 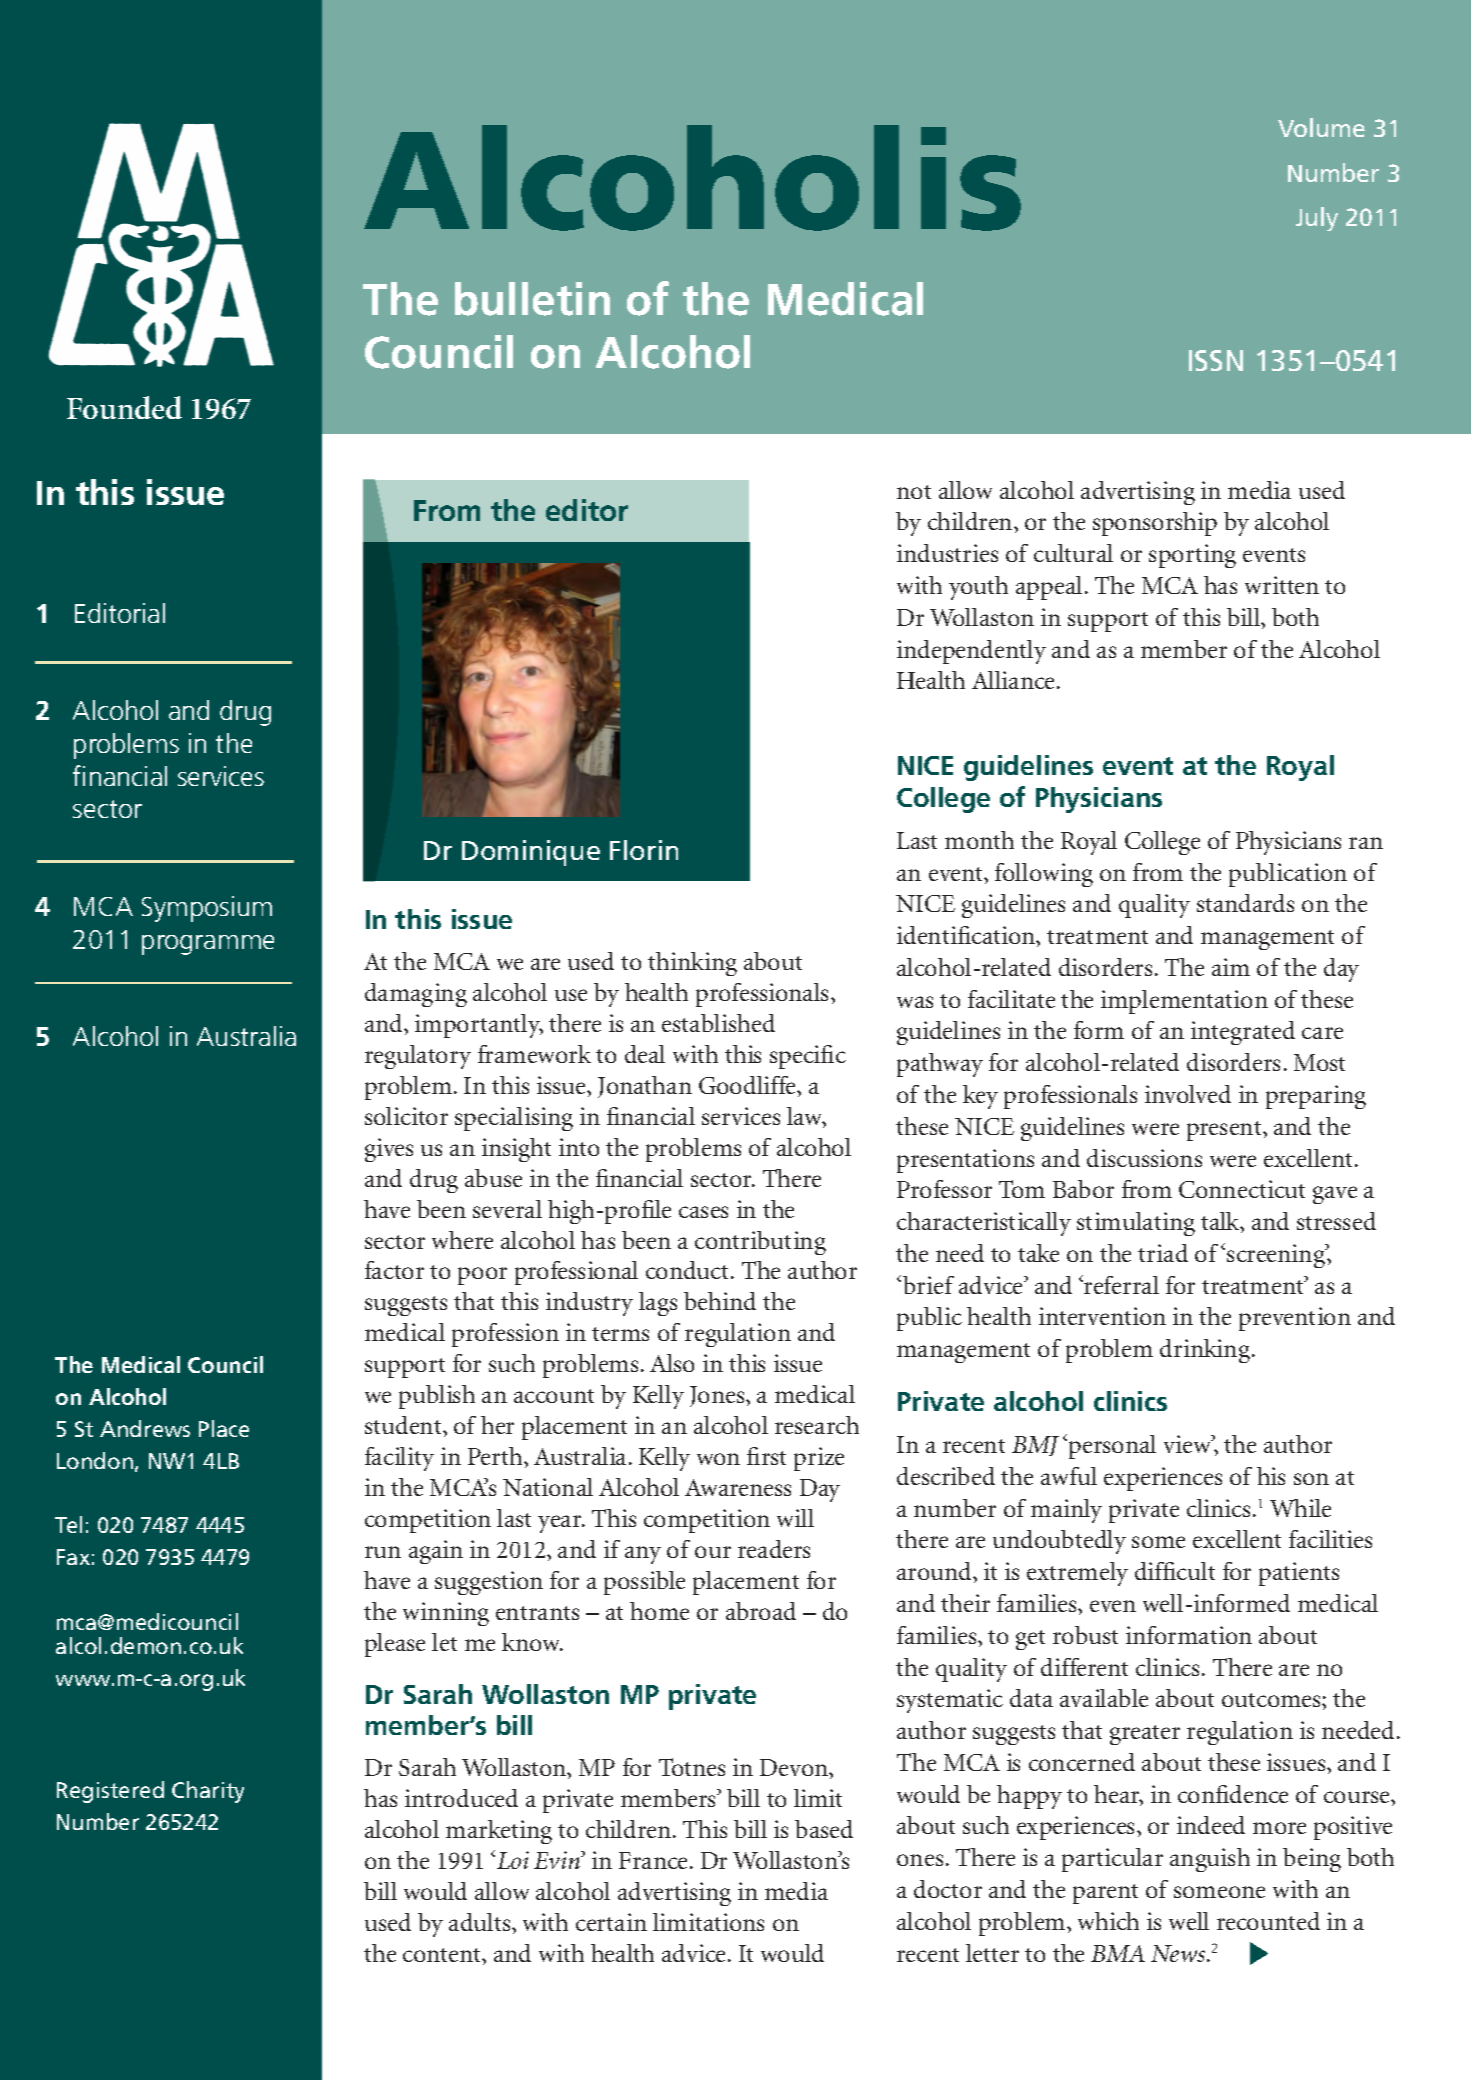 What do you see at coordinates (532, 299) in the screenshot?
I see `bulletin` at bounding box center [532, 299].
